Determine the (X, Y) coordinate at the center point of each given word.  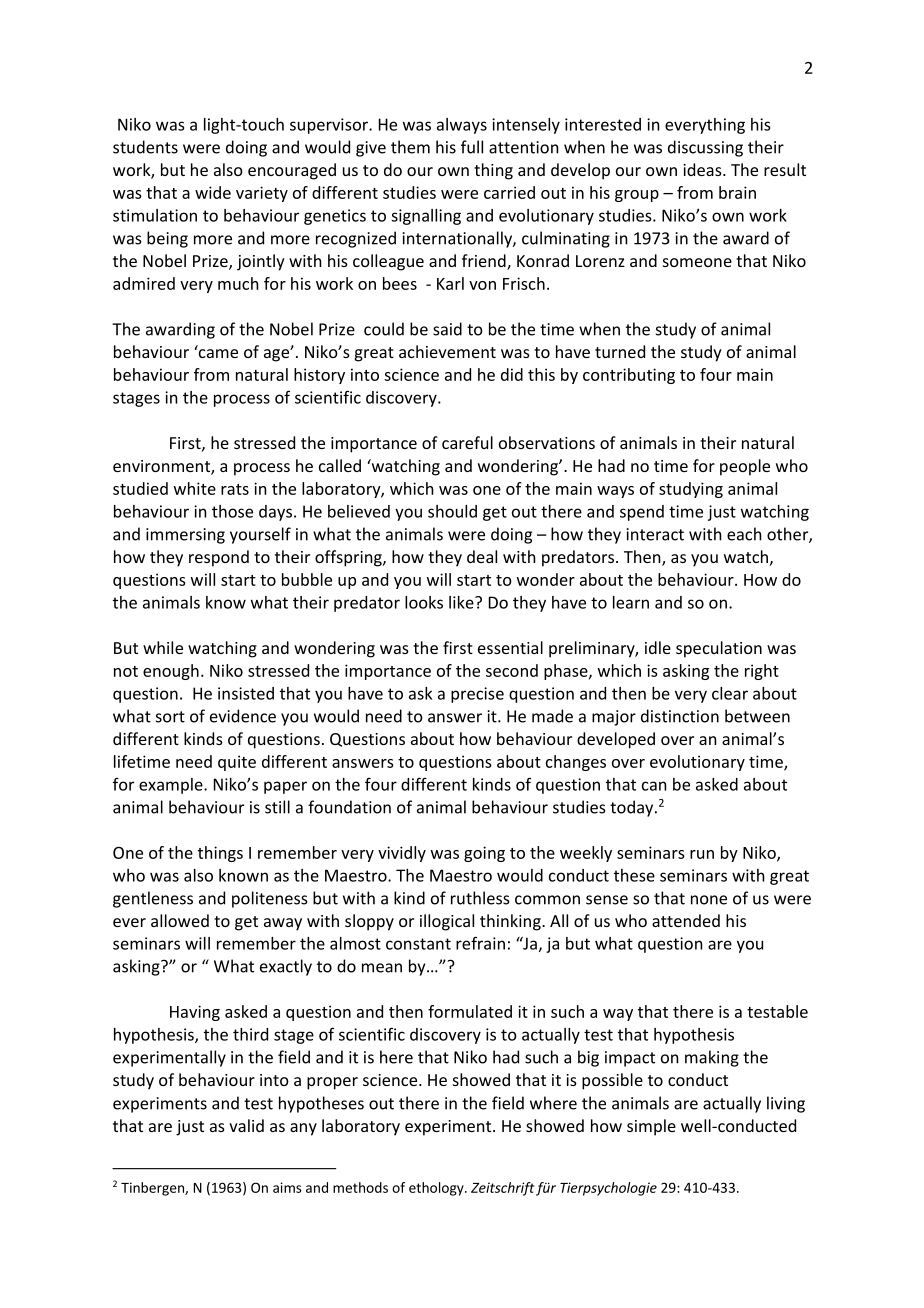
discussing (705, 148)
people (745, 467)
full (472, 147)
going (484, 854)
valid (246, 1125)
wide (213, 192)
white (195, 488)
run (702, 854)
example (172, 786)
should (452, 511)
